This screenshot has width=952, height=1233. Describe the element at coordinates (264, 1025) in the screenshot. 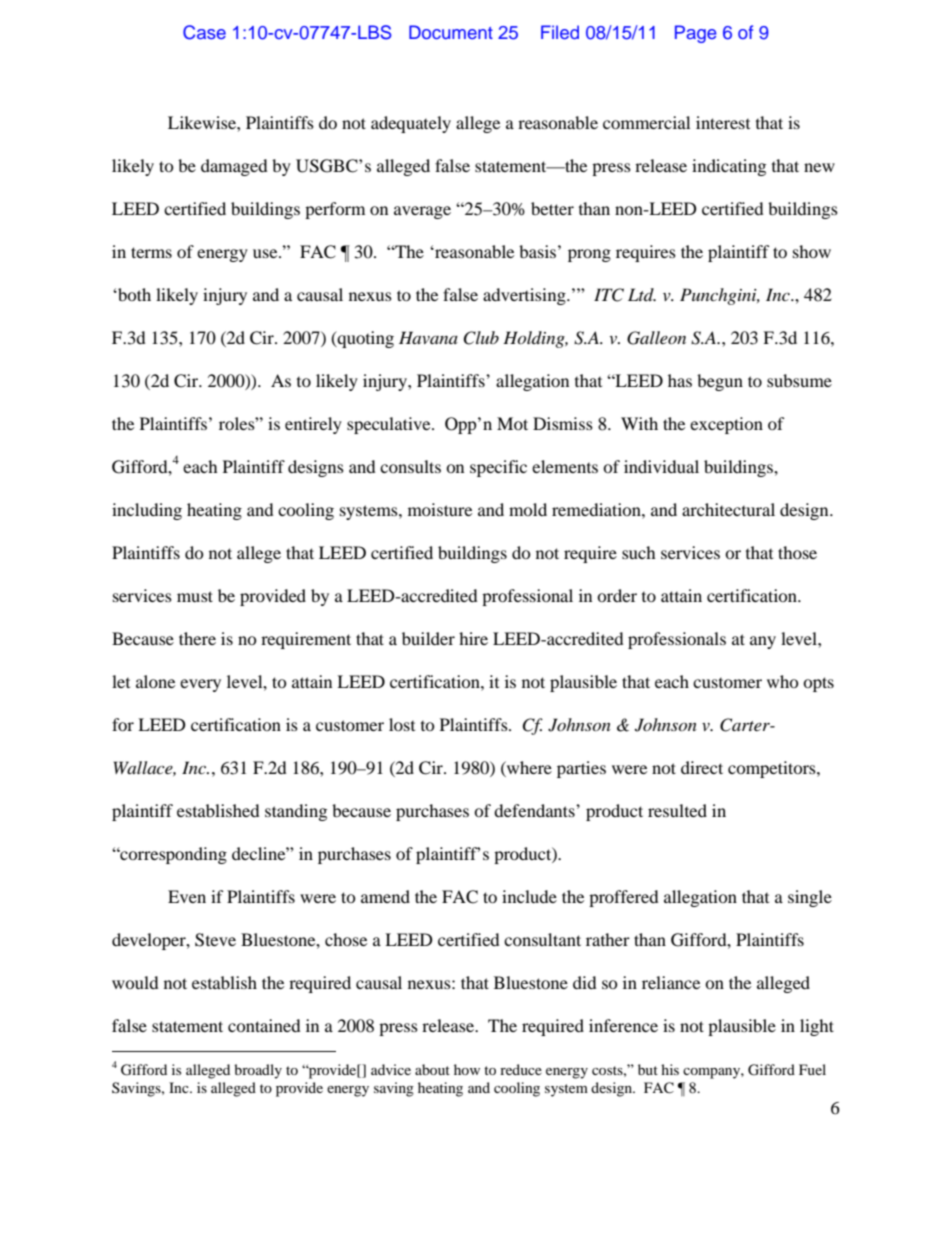

I see `contained` at that location.
